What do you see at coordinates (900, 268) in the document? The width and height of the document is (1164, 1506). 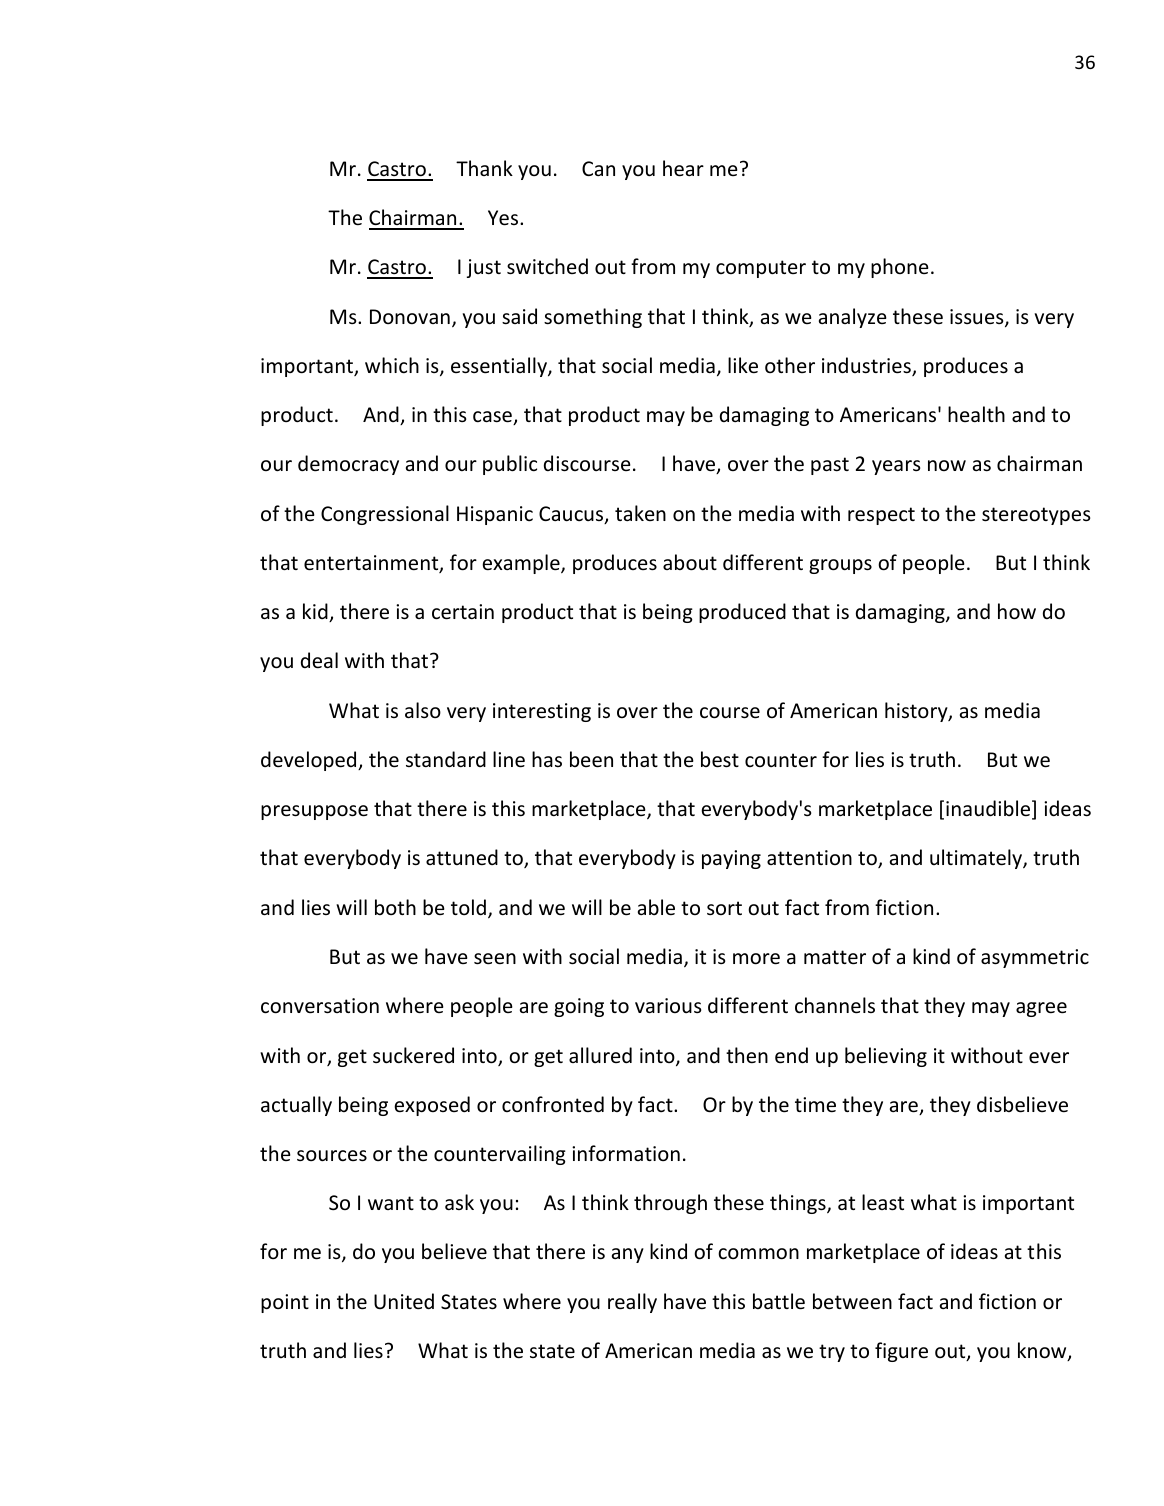 I see `phone` at bounding box center [900, 268].
